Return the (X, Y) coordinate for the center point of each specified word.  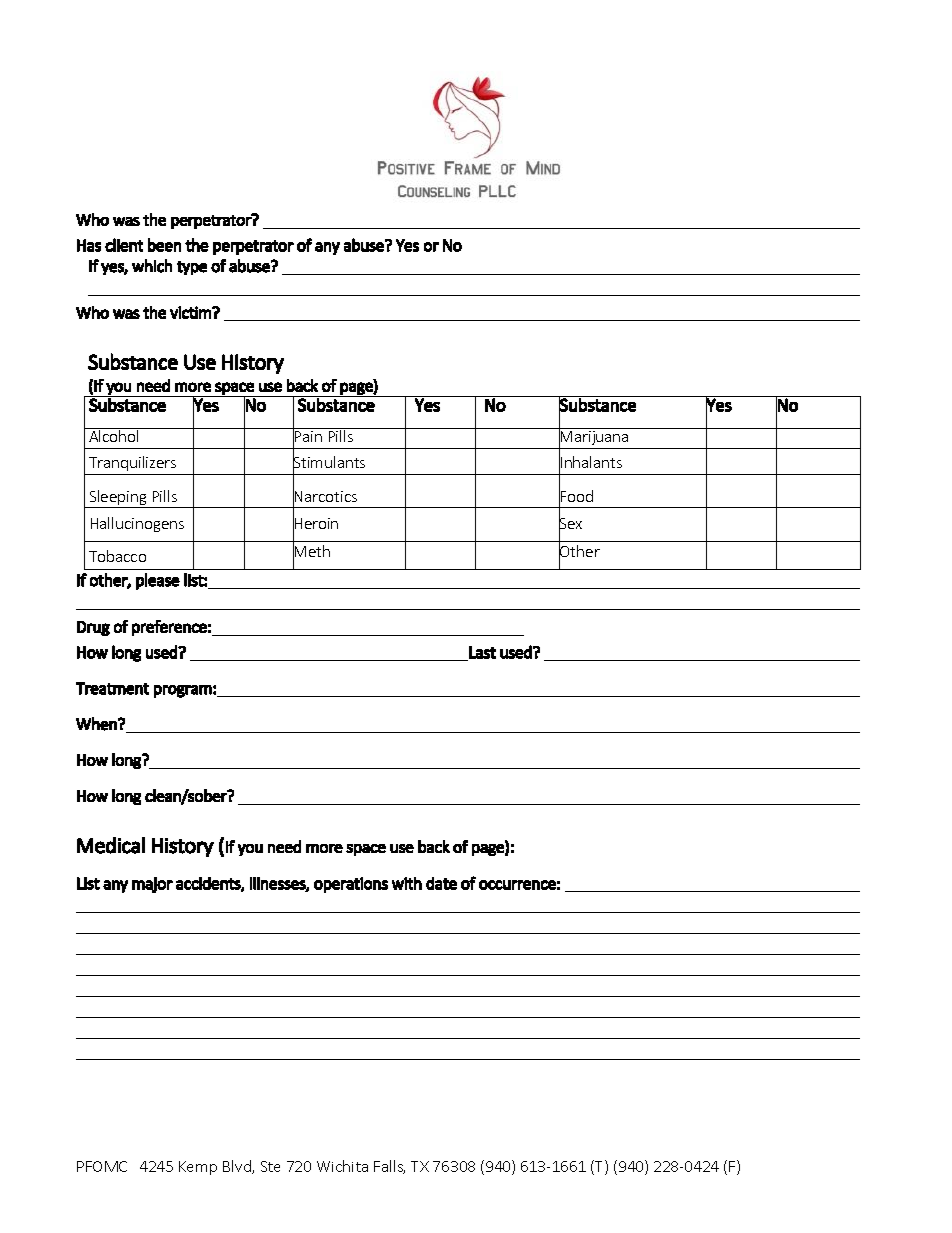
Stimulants (329, 463)
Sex (570, 524)
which (152, 266)
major (152, 885)
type (192, 268)
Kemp (198, 1168)
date (441, 883)
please (158, 581)
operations (351, 885)
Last (482, 652)
